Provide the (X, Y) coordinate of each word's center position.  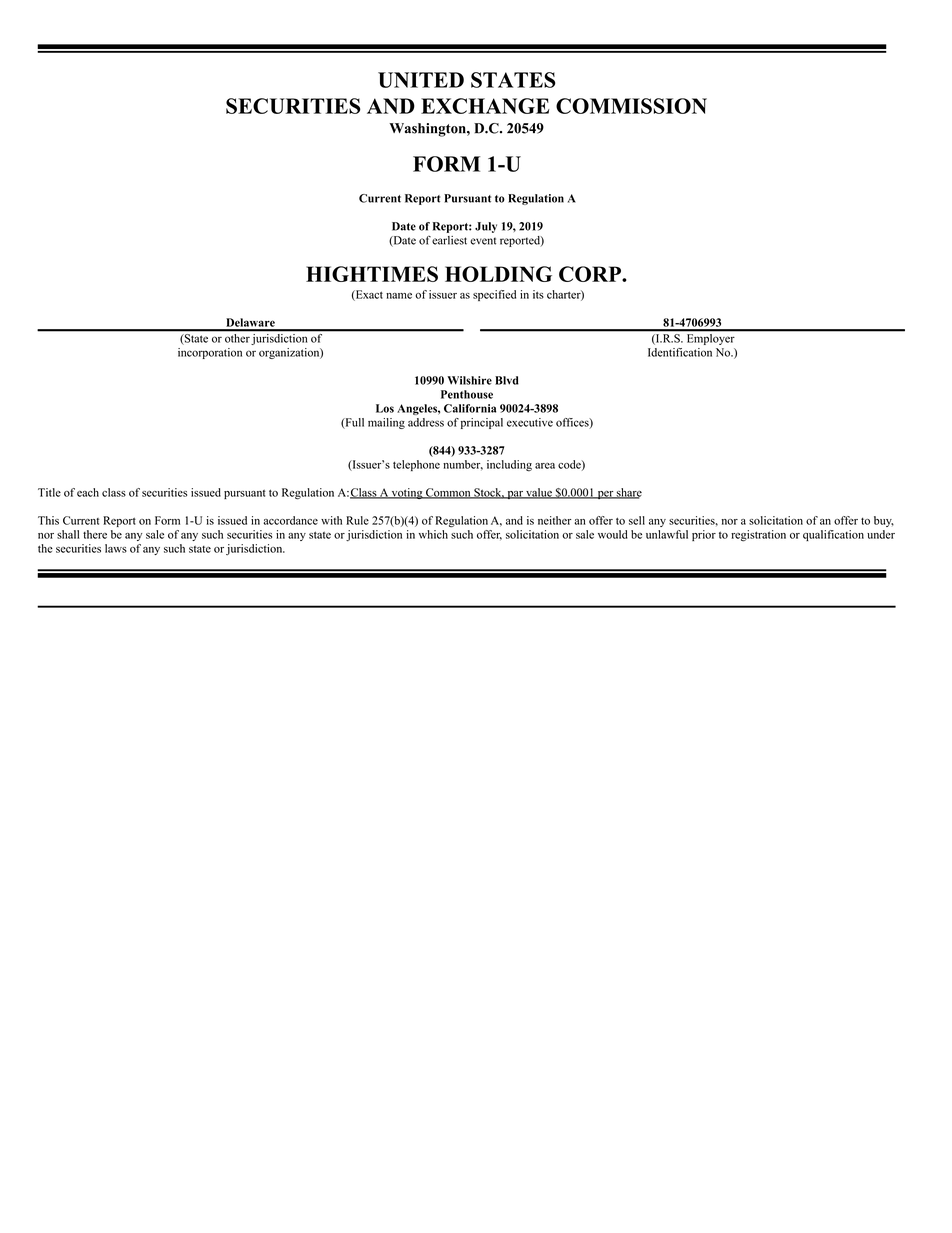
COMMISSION (631, 106)
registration (758, 536)
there (95, 534)
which (433, 534)
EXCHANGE (485, 106)
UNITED (421, 80)
